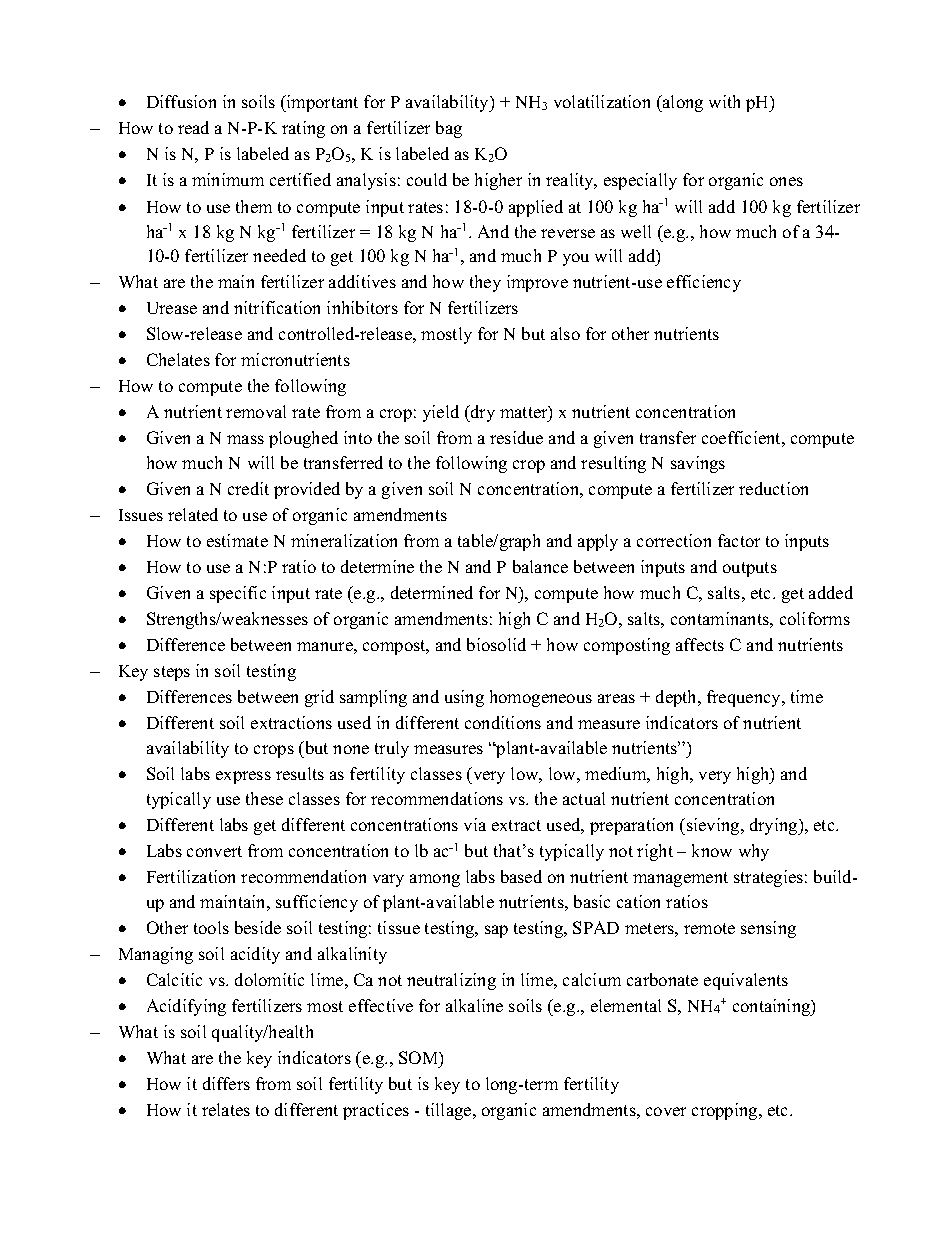  What do you see at coordinates (666, 1111) in the page?
I see `cover` at bounding box center [666, 1111].
